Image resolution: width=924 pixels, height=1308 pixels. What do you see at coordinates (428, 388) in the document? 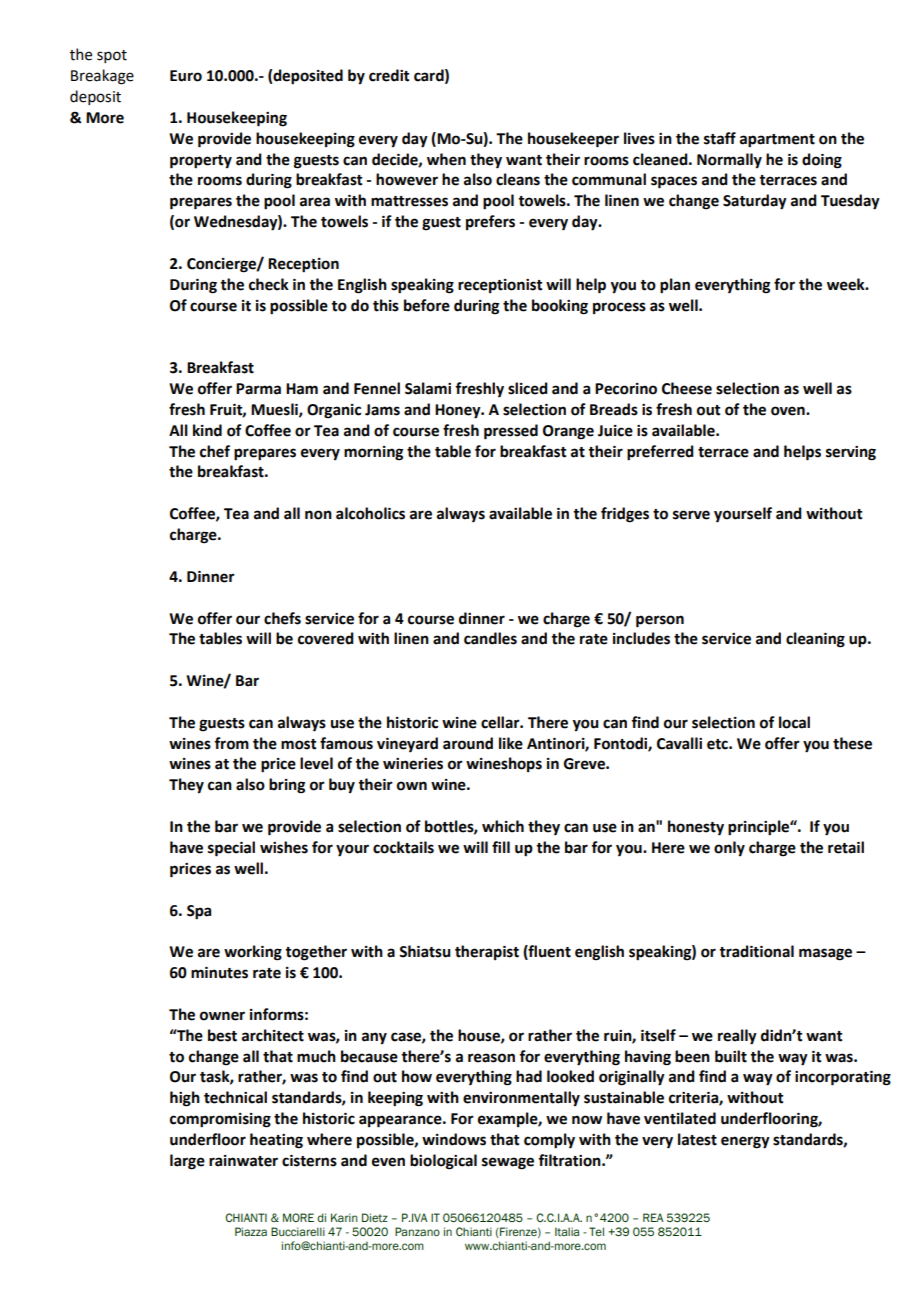
I see `Salami` at bounding box center [428, 388].
